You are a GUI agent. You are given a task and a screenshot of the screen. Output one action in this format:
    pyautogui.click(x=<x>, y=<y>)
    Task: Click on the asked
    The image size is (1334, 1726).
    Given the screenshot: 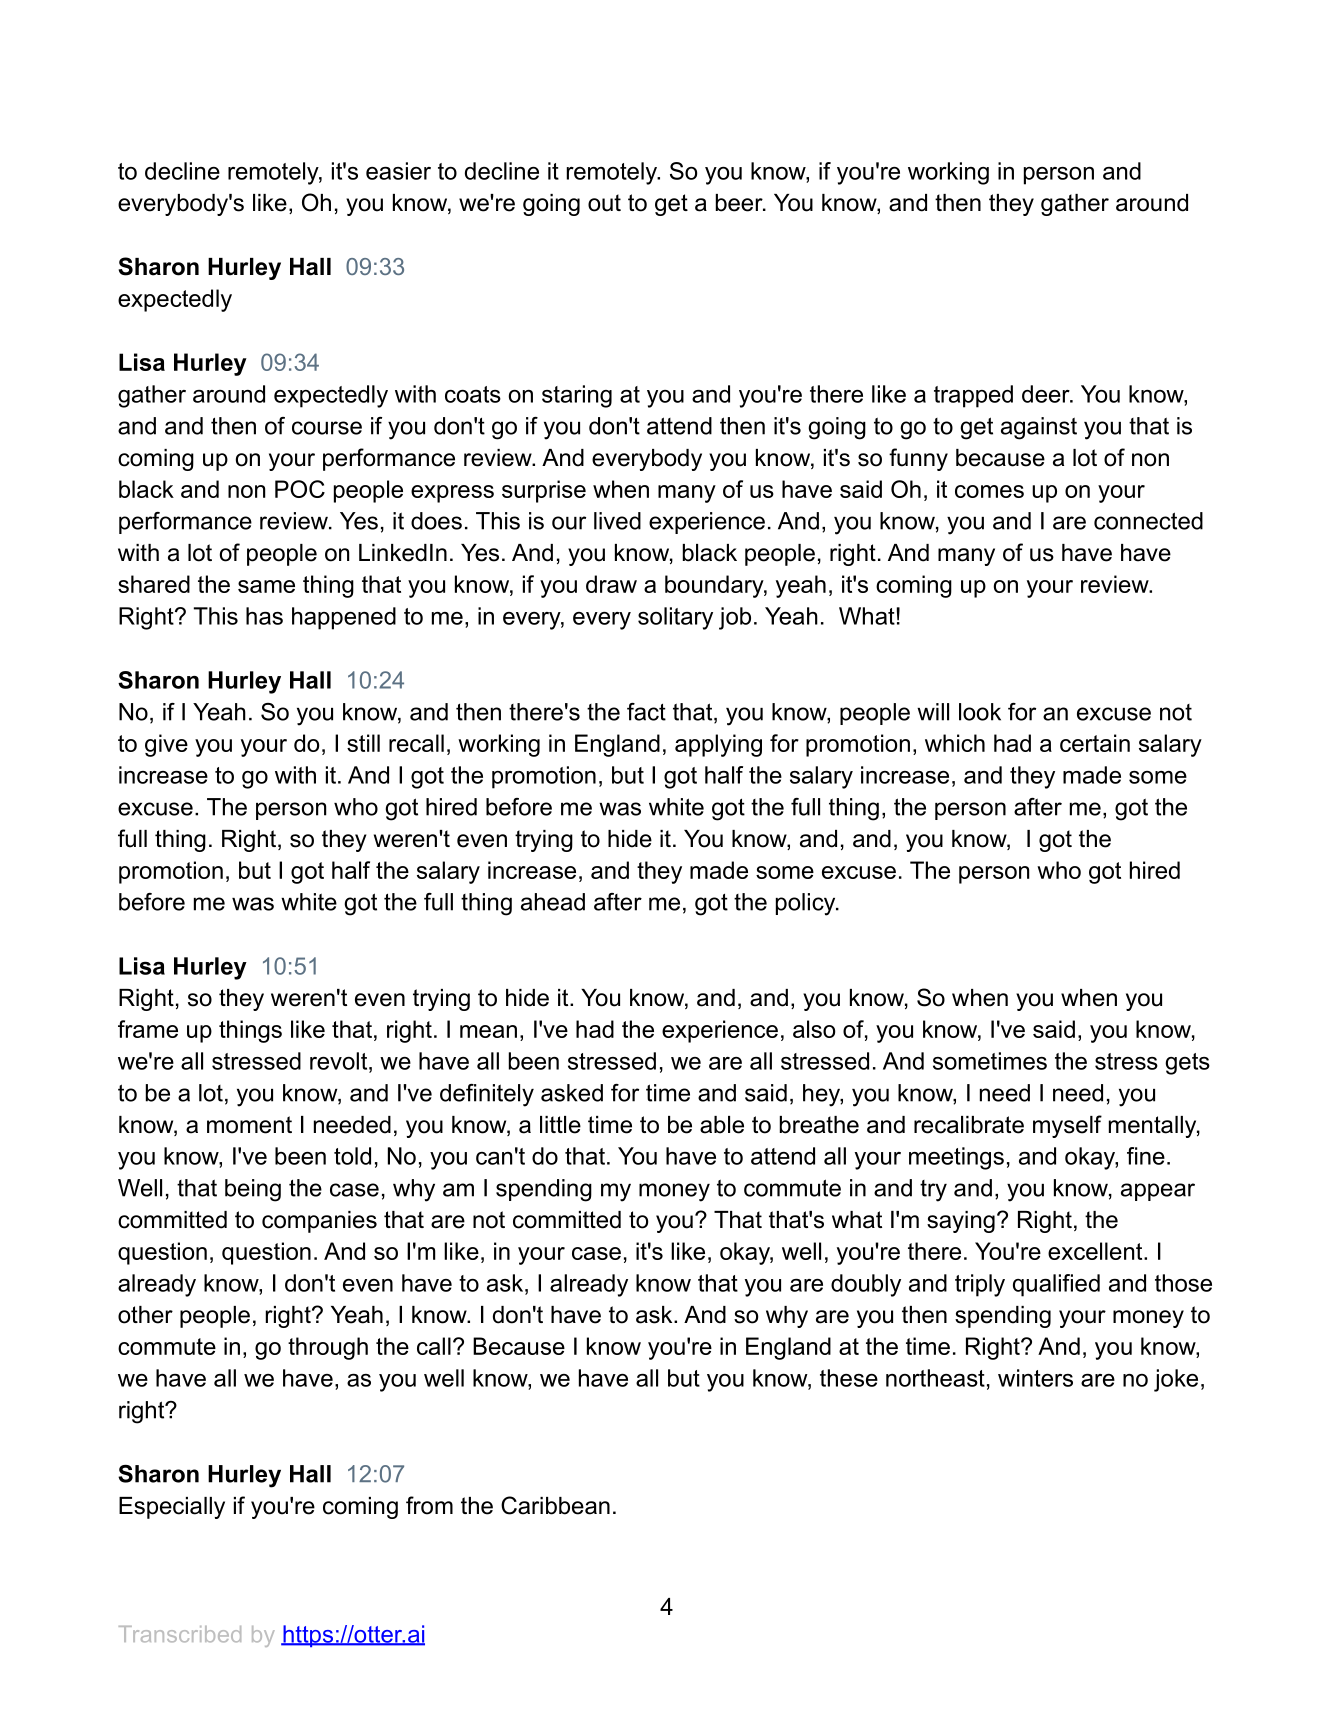 What is the action you would take?
    pyautogui.click(x=572, y=1093)
